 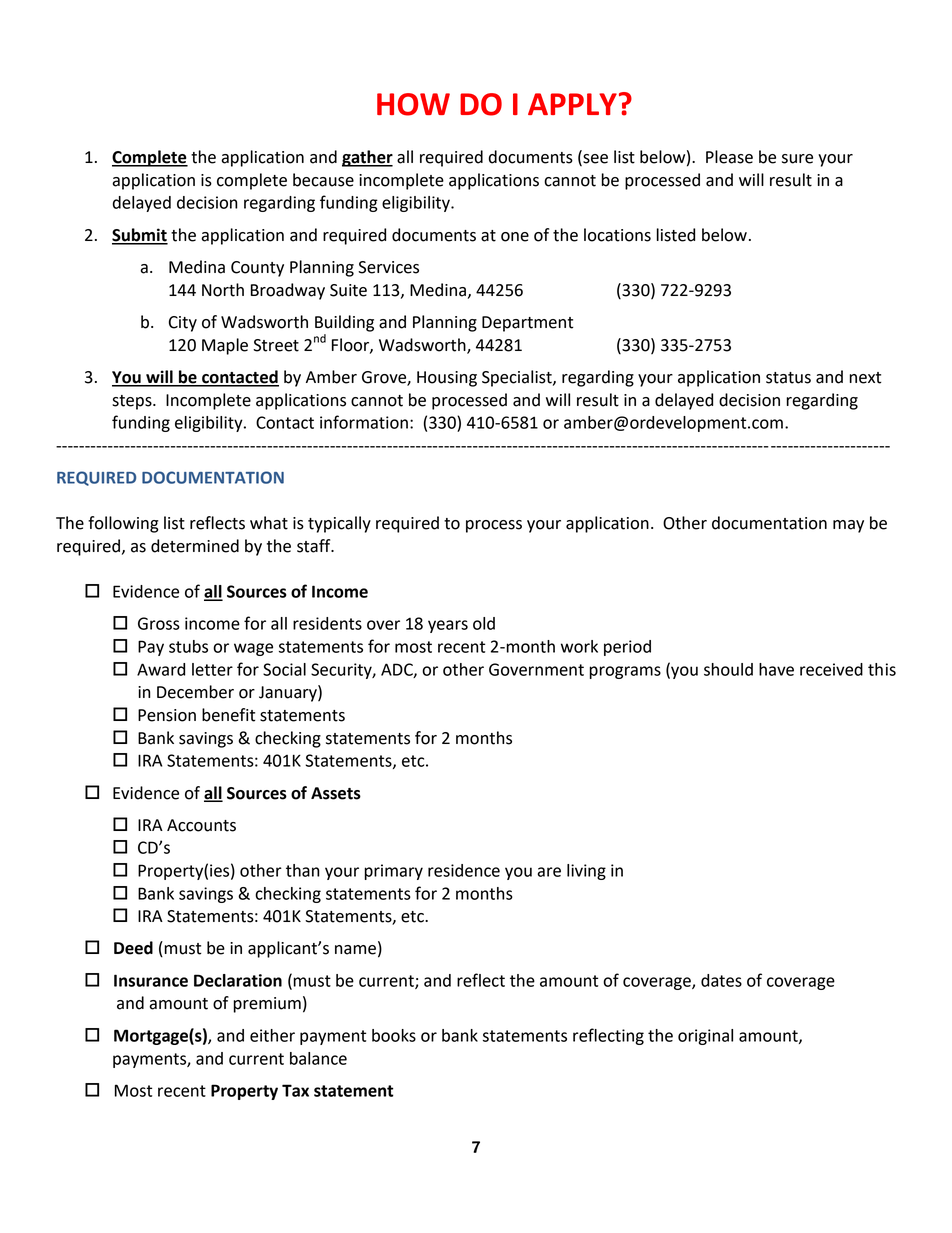 I want to click on sure, so click(x=797, y=159).
